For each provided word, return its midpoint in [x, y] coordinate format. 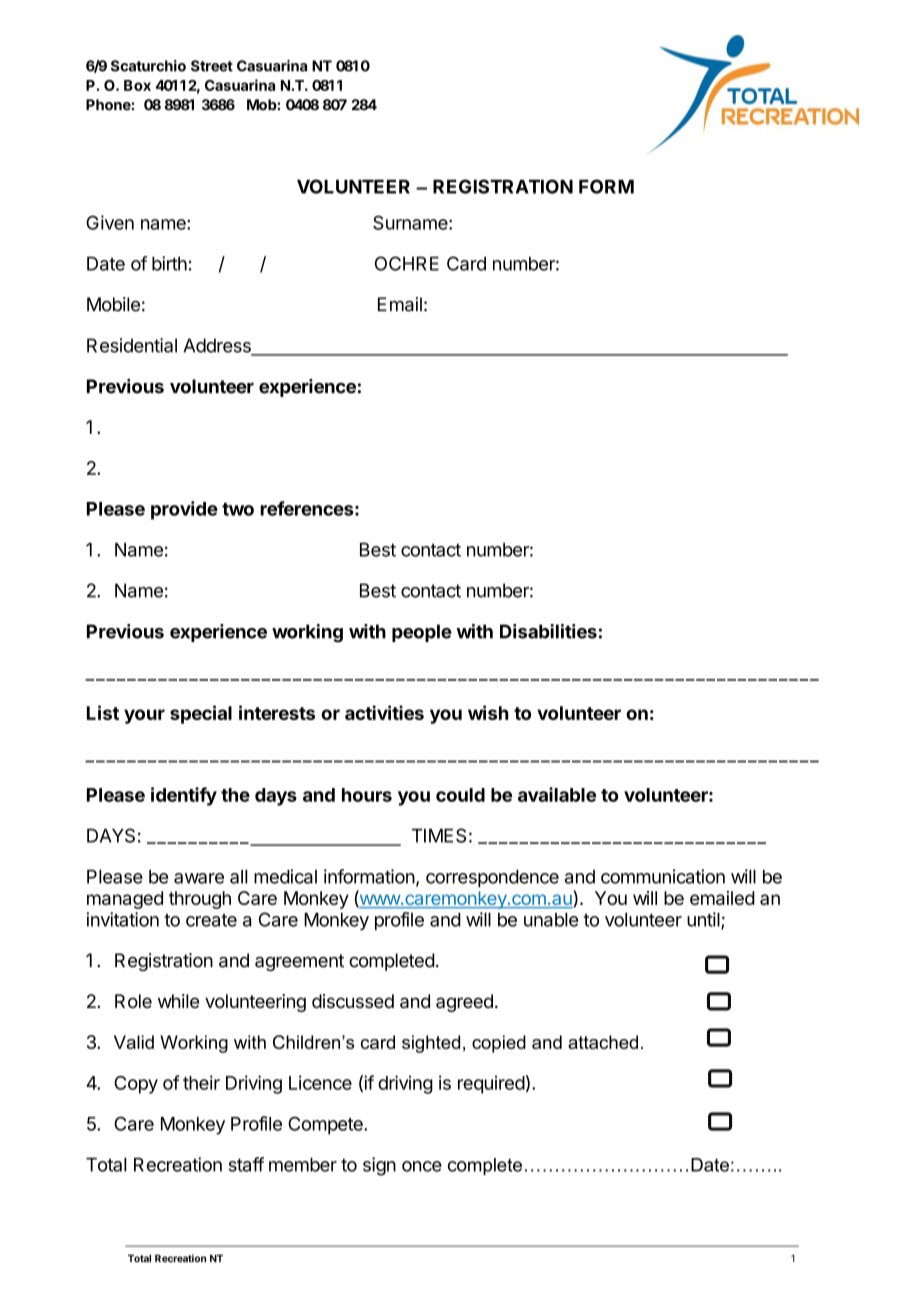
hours [367, 795]
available [557, 794]
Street [212, 66]
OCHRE [407, 263]
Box [137, 85]
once [422, 1166]
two [238, 509]
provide [184, 510]
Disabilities [548, 631]
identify [184, 796]
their [201, 1082]
